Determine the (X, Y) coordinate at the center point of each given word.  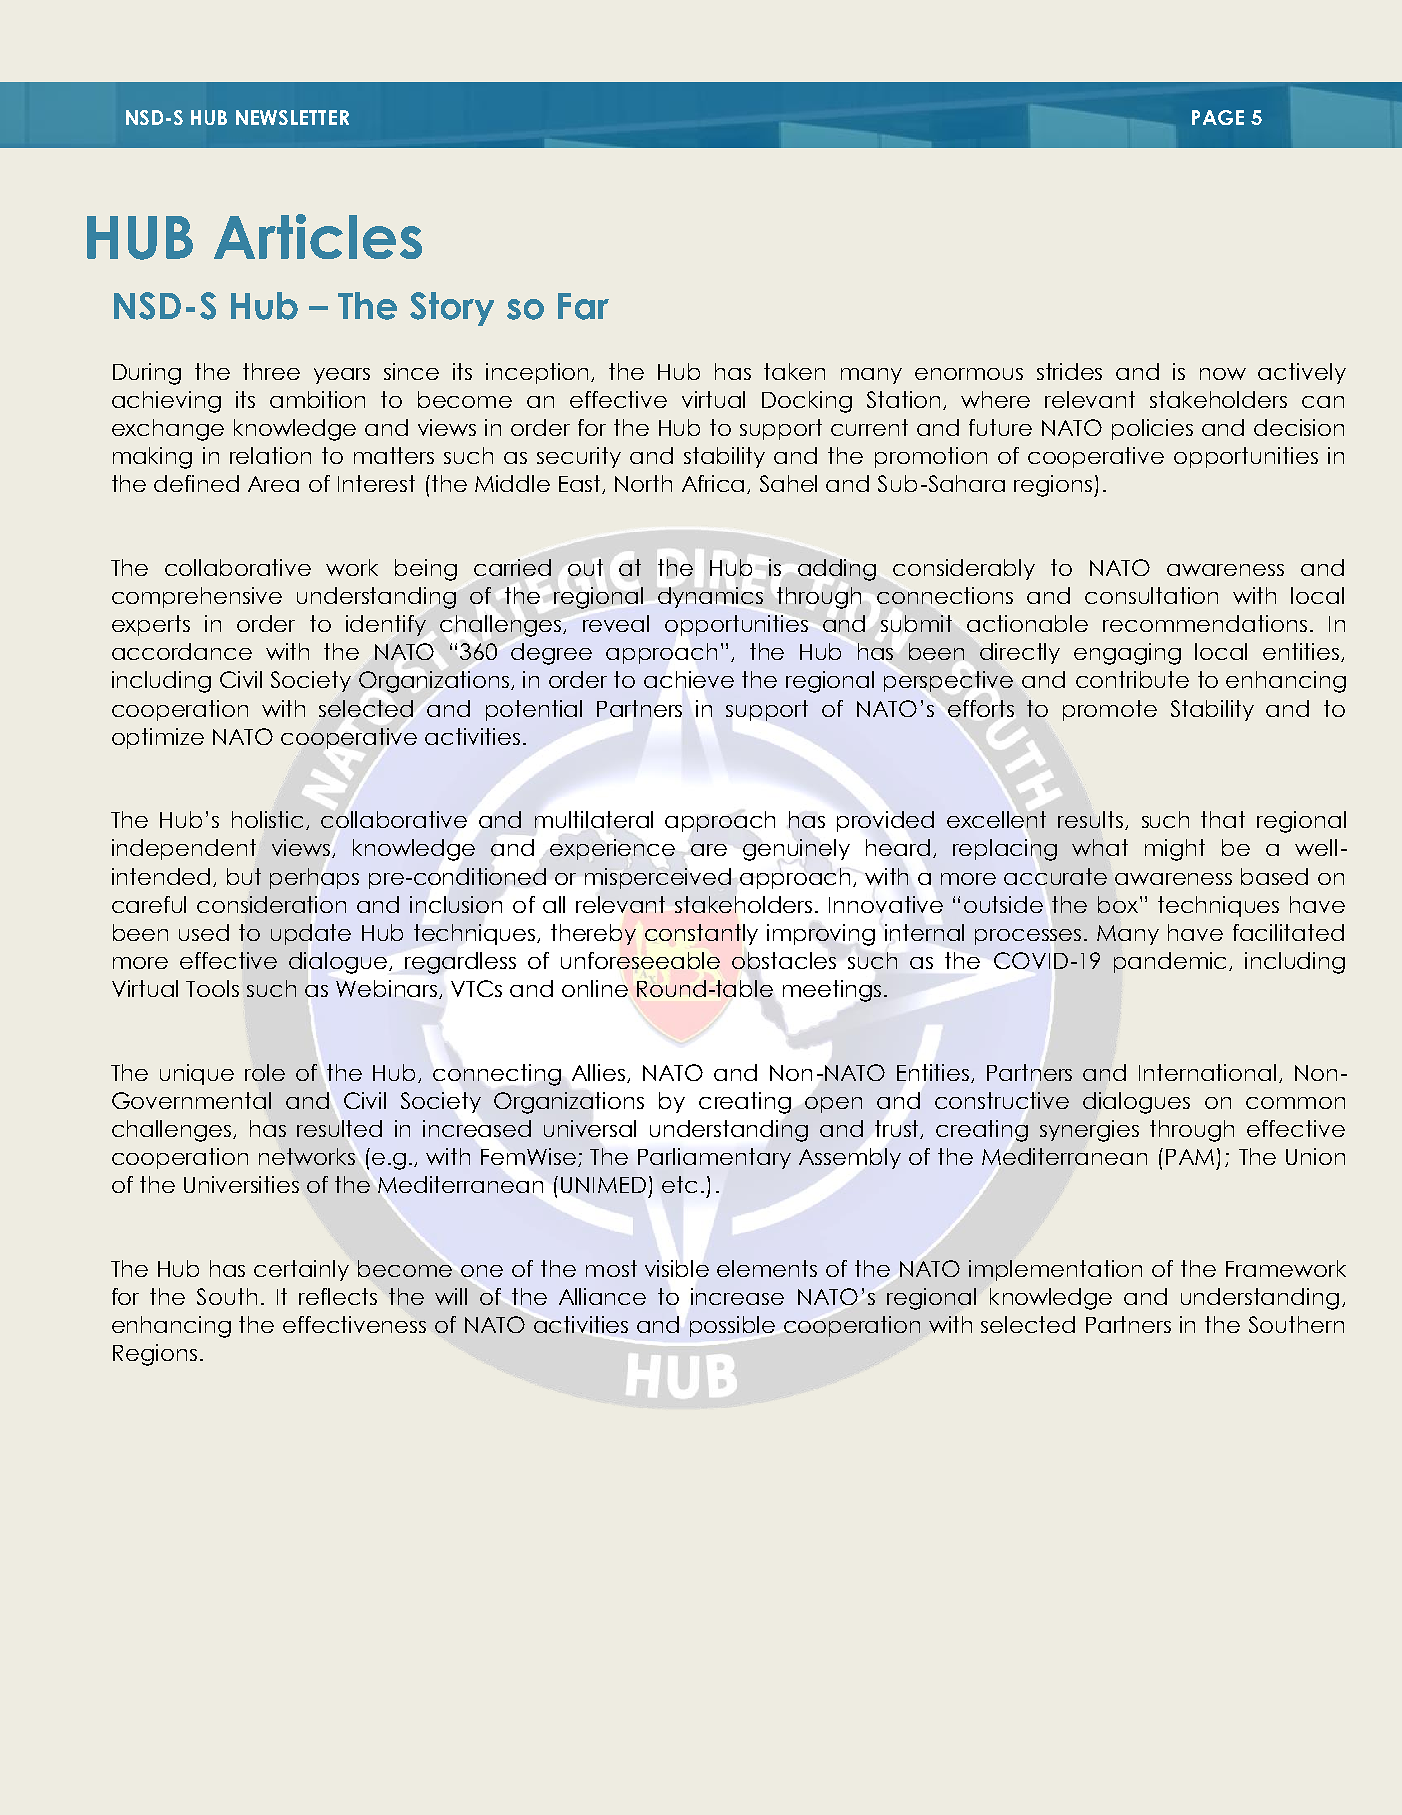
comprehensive (197, 597)
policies (1152, 429)
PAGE (1218, 117)
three (271, 371)
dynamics (710, 597)
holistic (269, 820)
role (265, 1072)
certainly (301, 1270)
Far (583, 306)
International (1207, 1072)
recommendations (1205, 623)
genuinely (796, 850)
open (833, 1105)
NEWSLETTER (292, 117)
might (1175, 850)
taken (794, 371)
